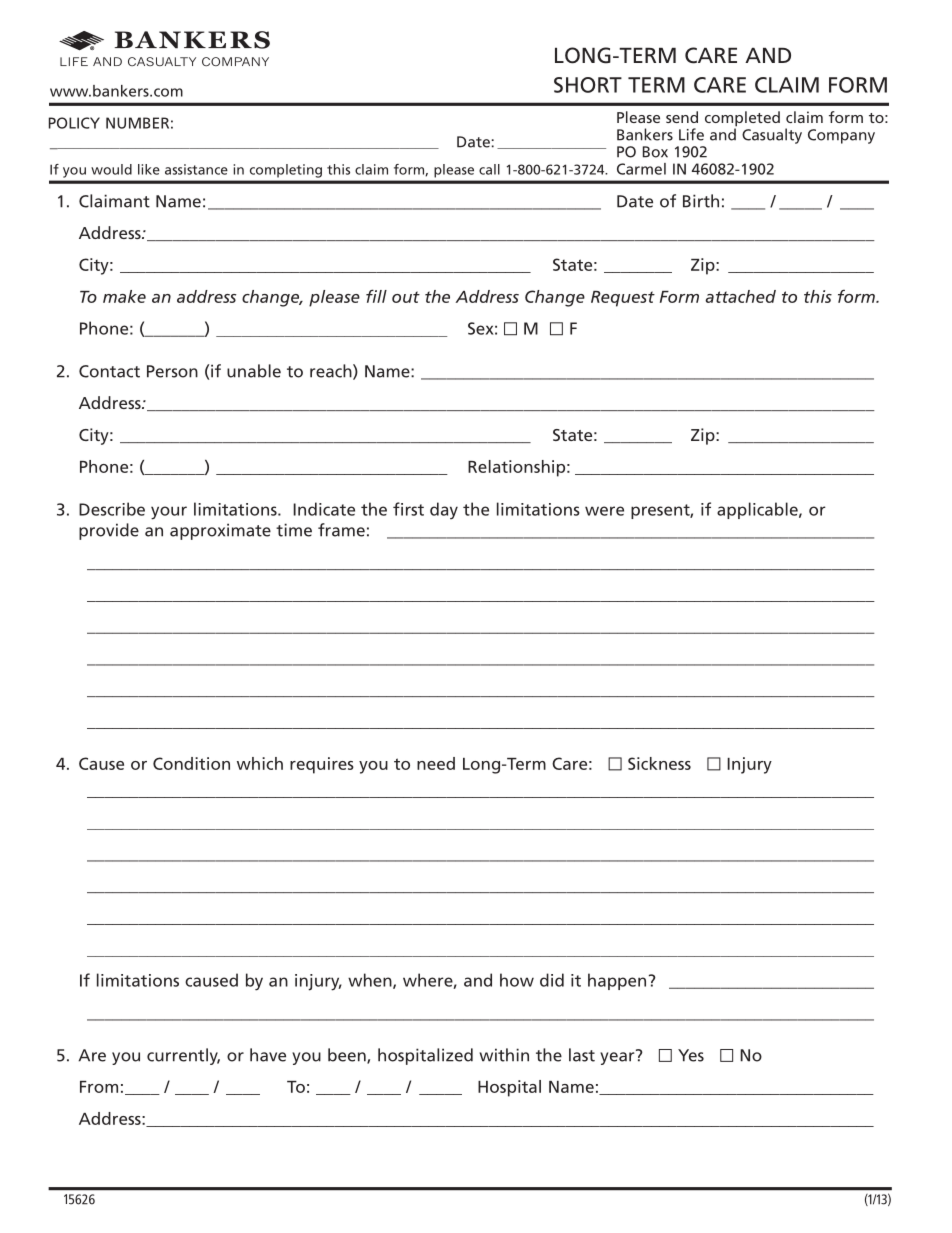 The image size is (952, 1233). Describe the element at coordinates (149, 169) in the page. I see `like` at that location.
